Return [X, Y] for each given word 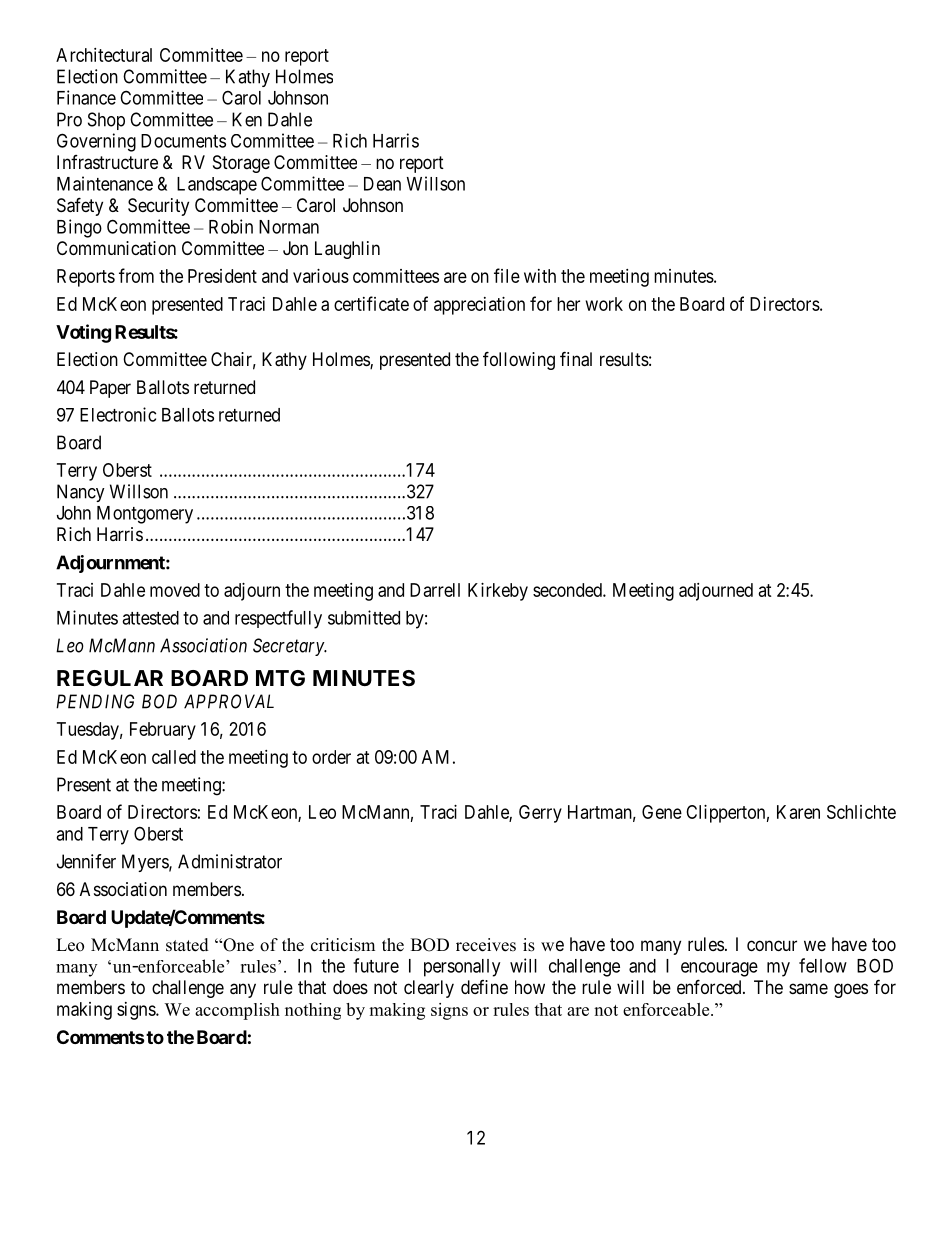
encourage [719, 969]
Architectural [104, 55]
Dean [382, 184]
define [484, 987]
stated [187, 945]
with [540, 276]
